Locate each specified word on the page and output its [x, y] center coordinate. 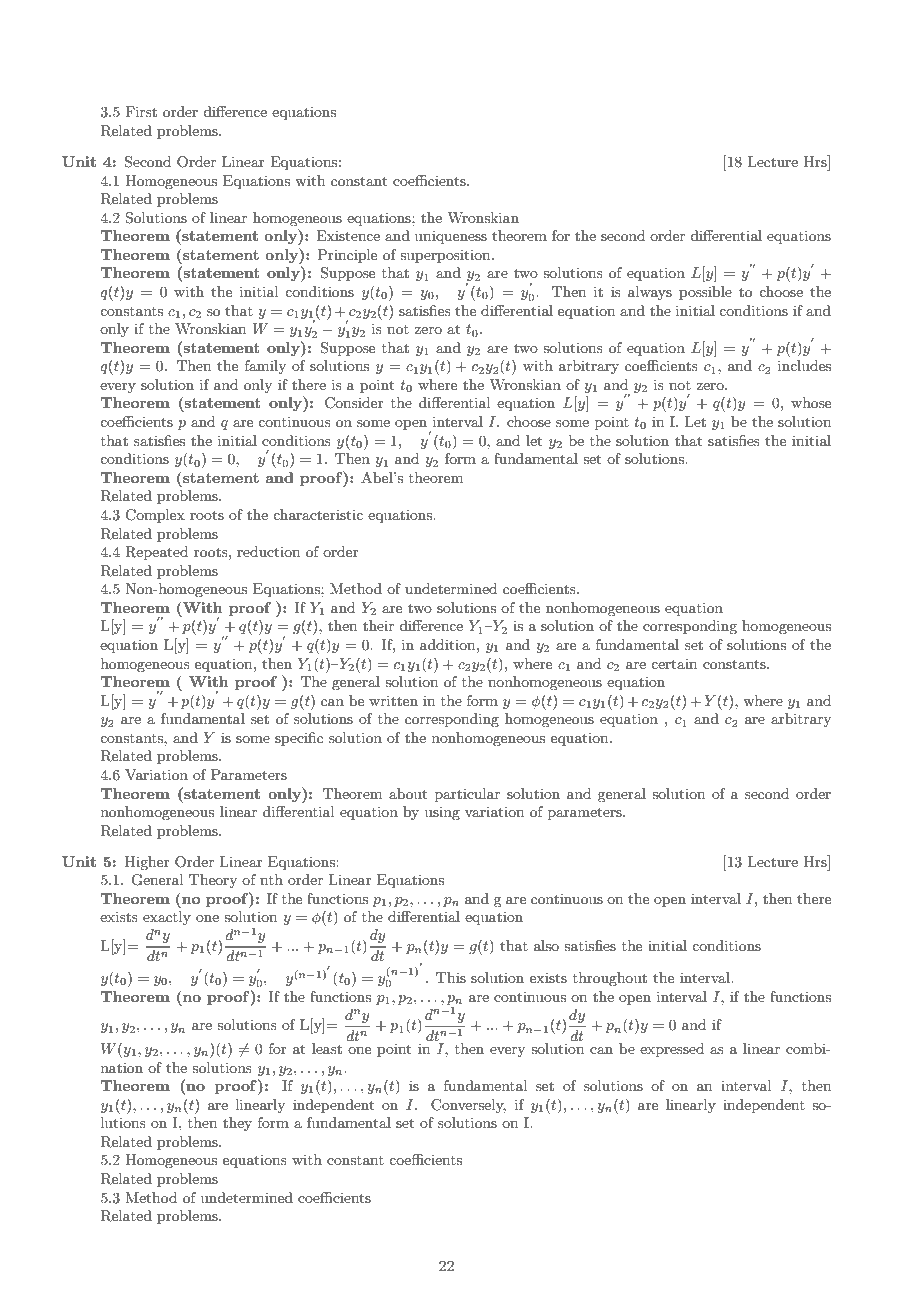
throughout [610, 979]
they [237, 1124]
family [265, 367]
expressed [672, 1050]
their [378, 625]
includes [804, 365]
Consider [354, 403]
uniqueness [451, 237]
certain [674, 664]
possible [705, 293]
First [141, 111]
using [442, 813]
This [451, 977]
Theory [213, 881]
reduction [268, 551]
